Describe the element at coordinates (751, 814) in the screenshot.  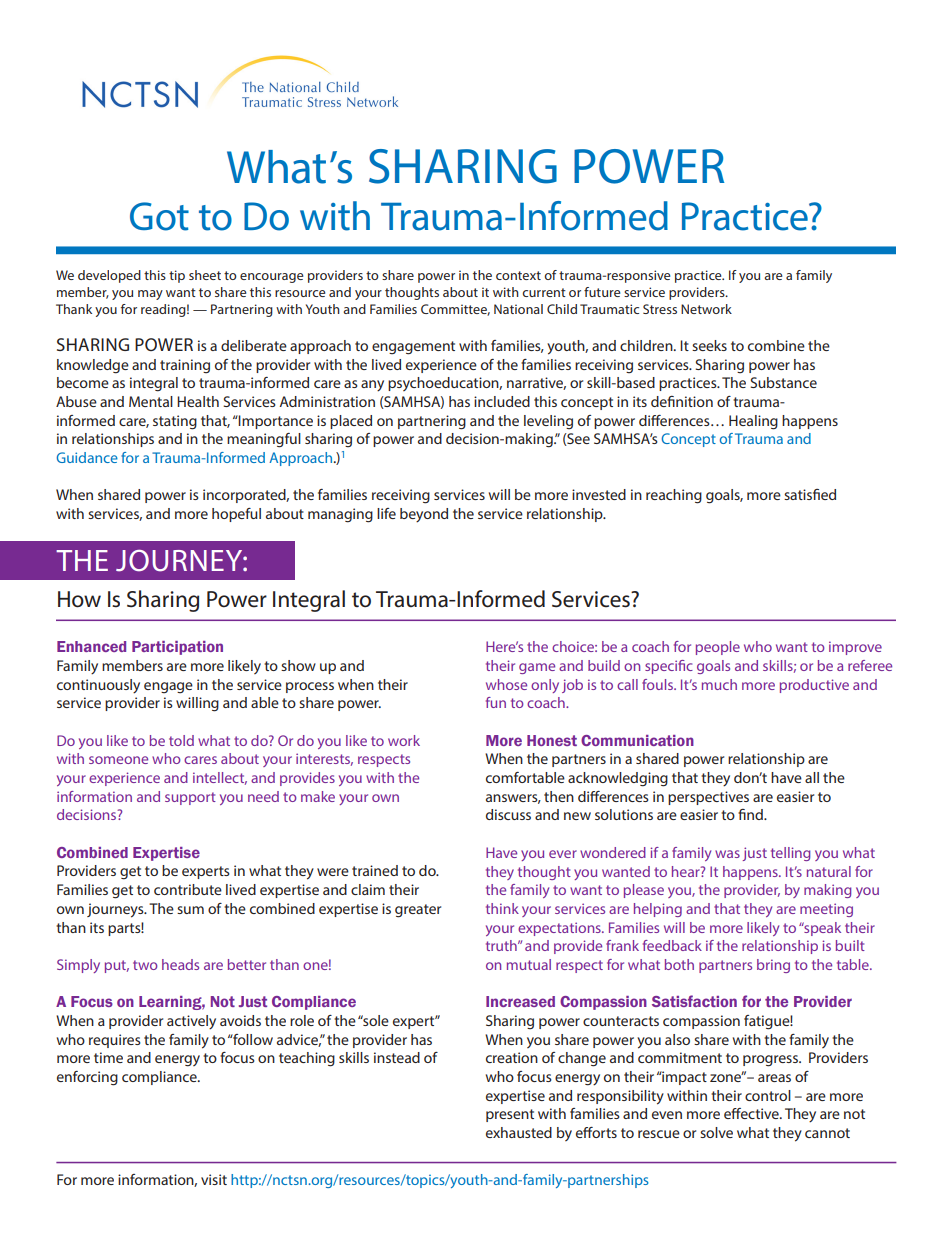
I see `find` at that location.
